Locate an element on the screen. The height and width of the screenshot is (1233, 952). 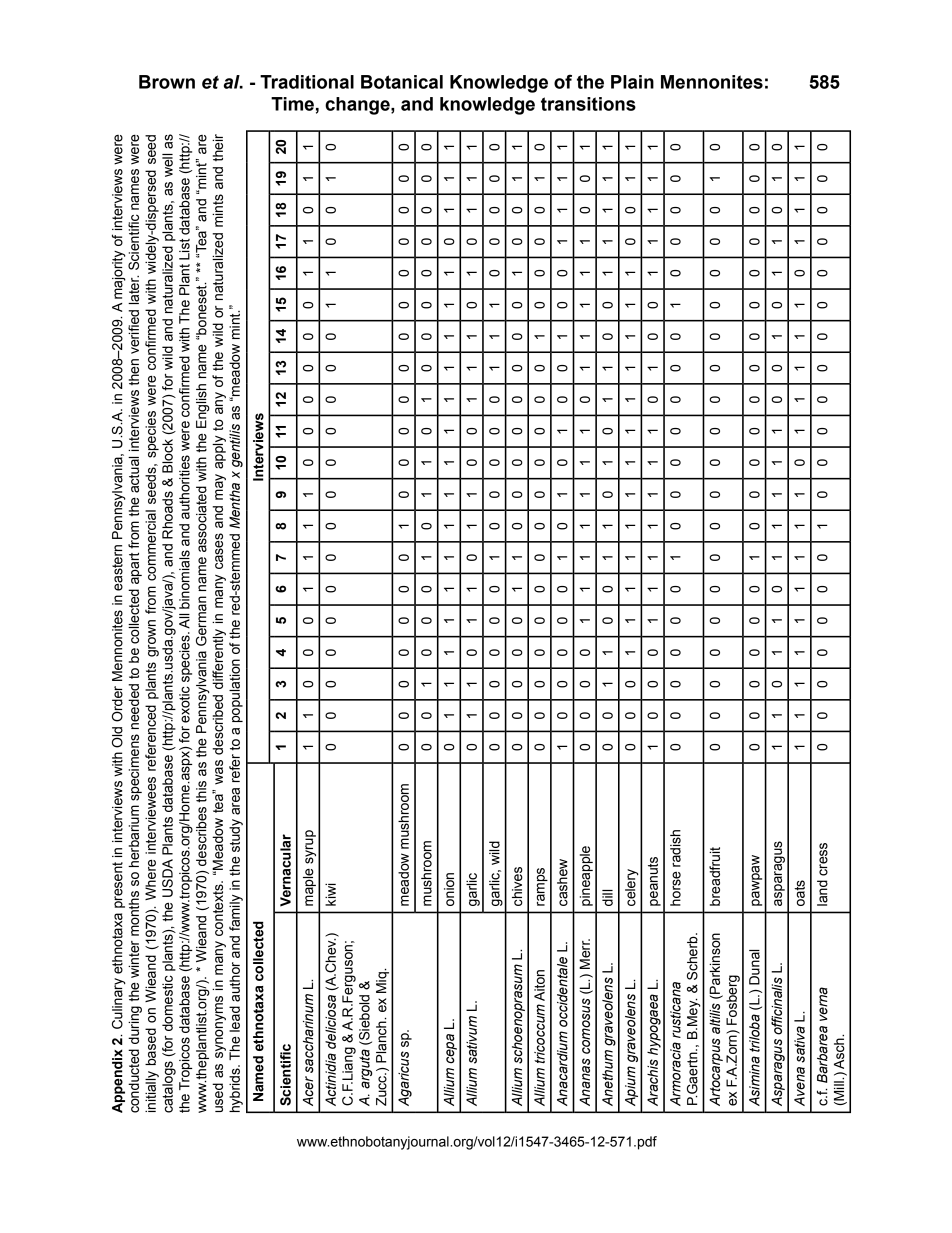
Traditional is located at coordinates (307, 82).
